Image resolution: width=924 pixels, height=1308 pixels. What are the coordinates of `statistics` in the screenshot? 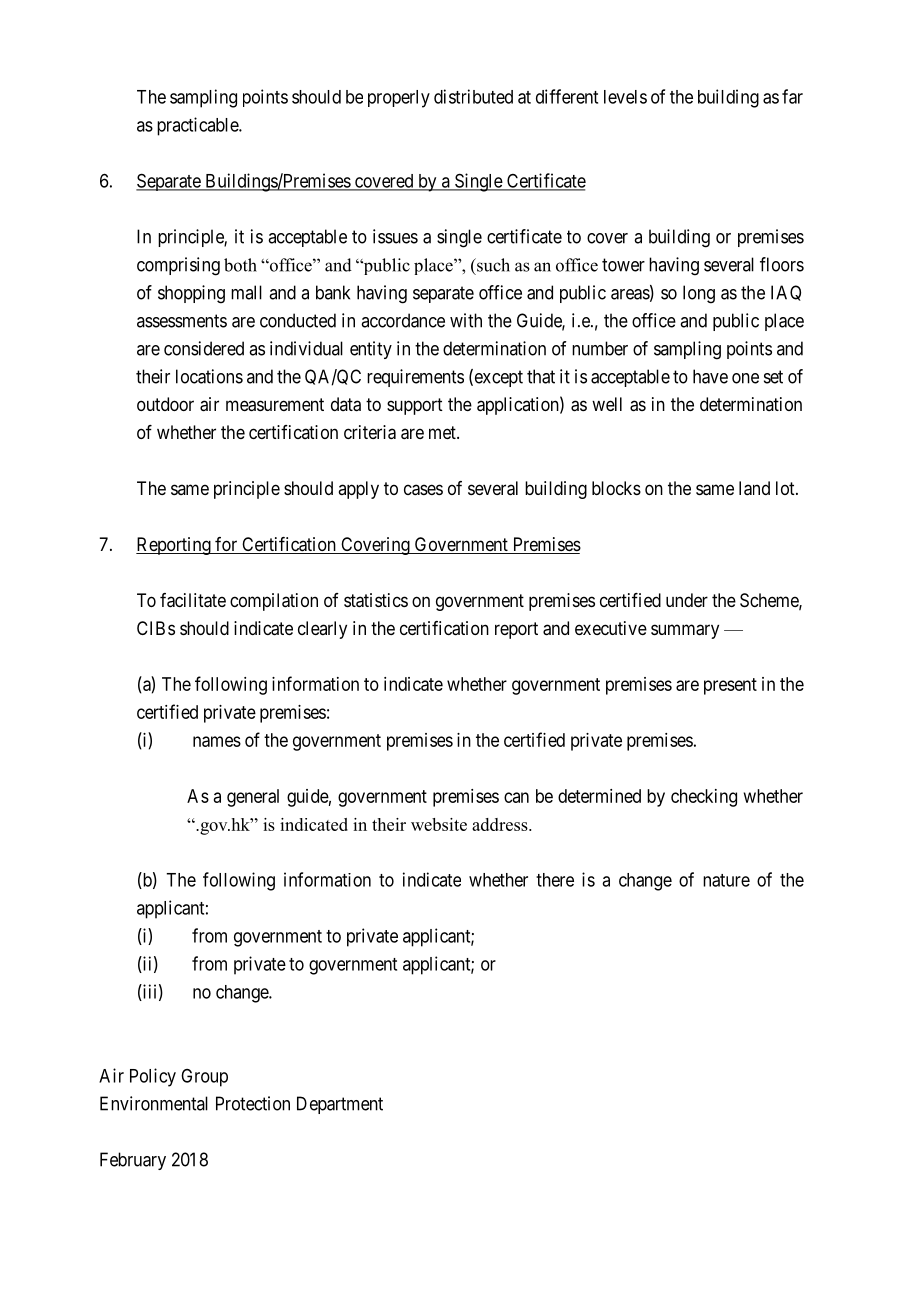 It's located at (376, 600).
